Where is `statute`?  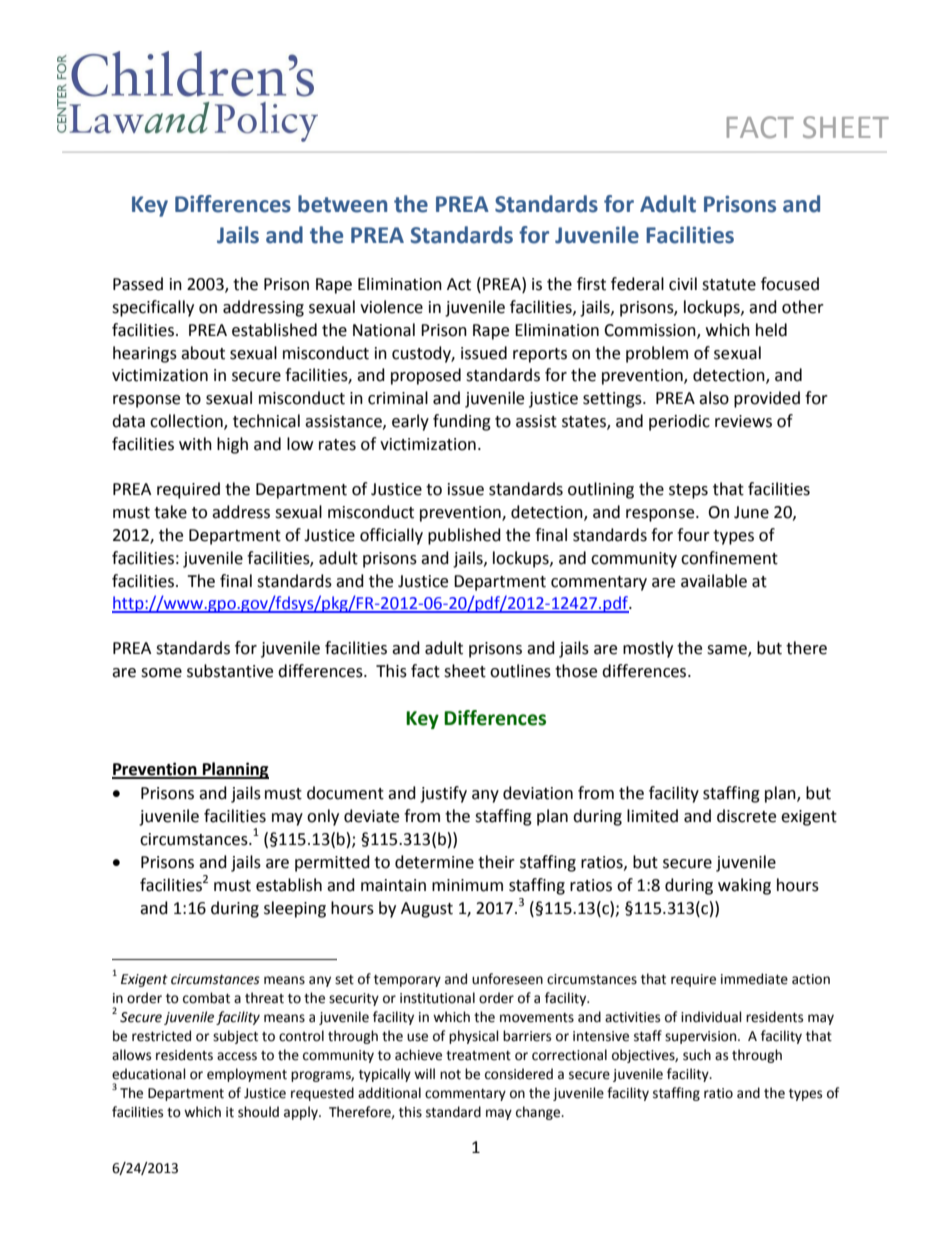
statute is located at coordinates (729, 285).
